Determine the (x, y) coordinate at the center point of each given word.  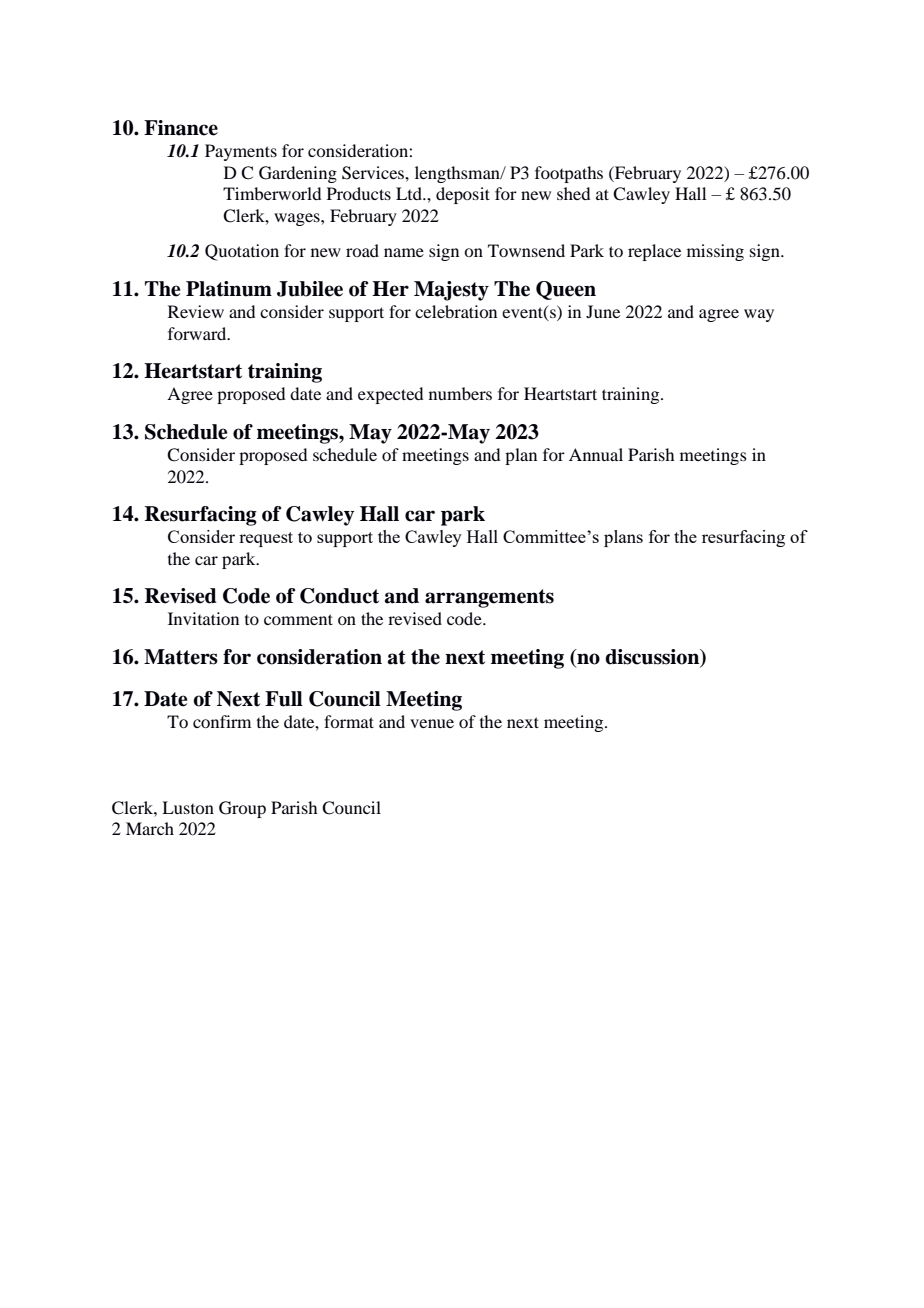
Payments (241, 152)
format (349, 721)
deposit (463, 195)
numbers (460, 393)
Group (242, 809)
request (266, 539)
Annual (596, 454)
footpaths (569, 174)
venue (432, 723)
